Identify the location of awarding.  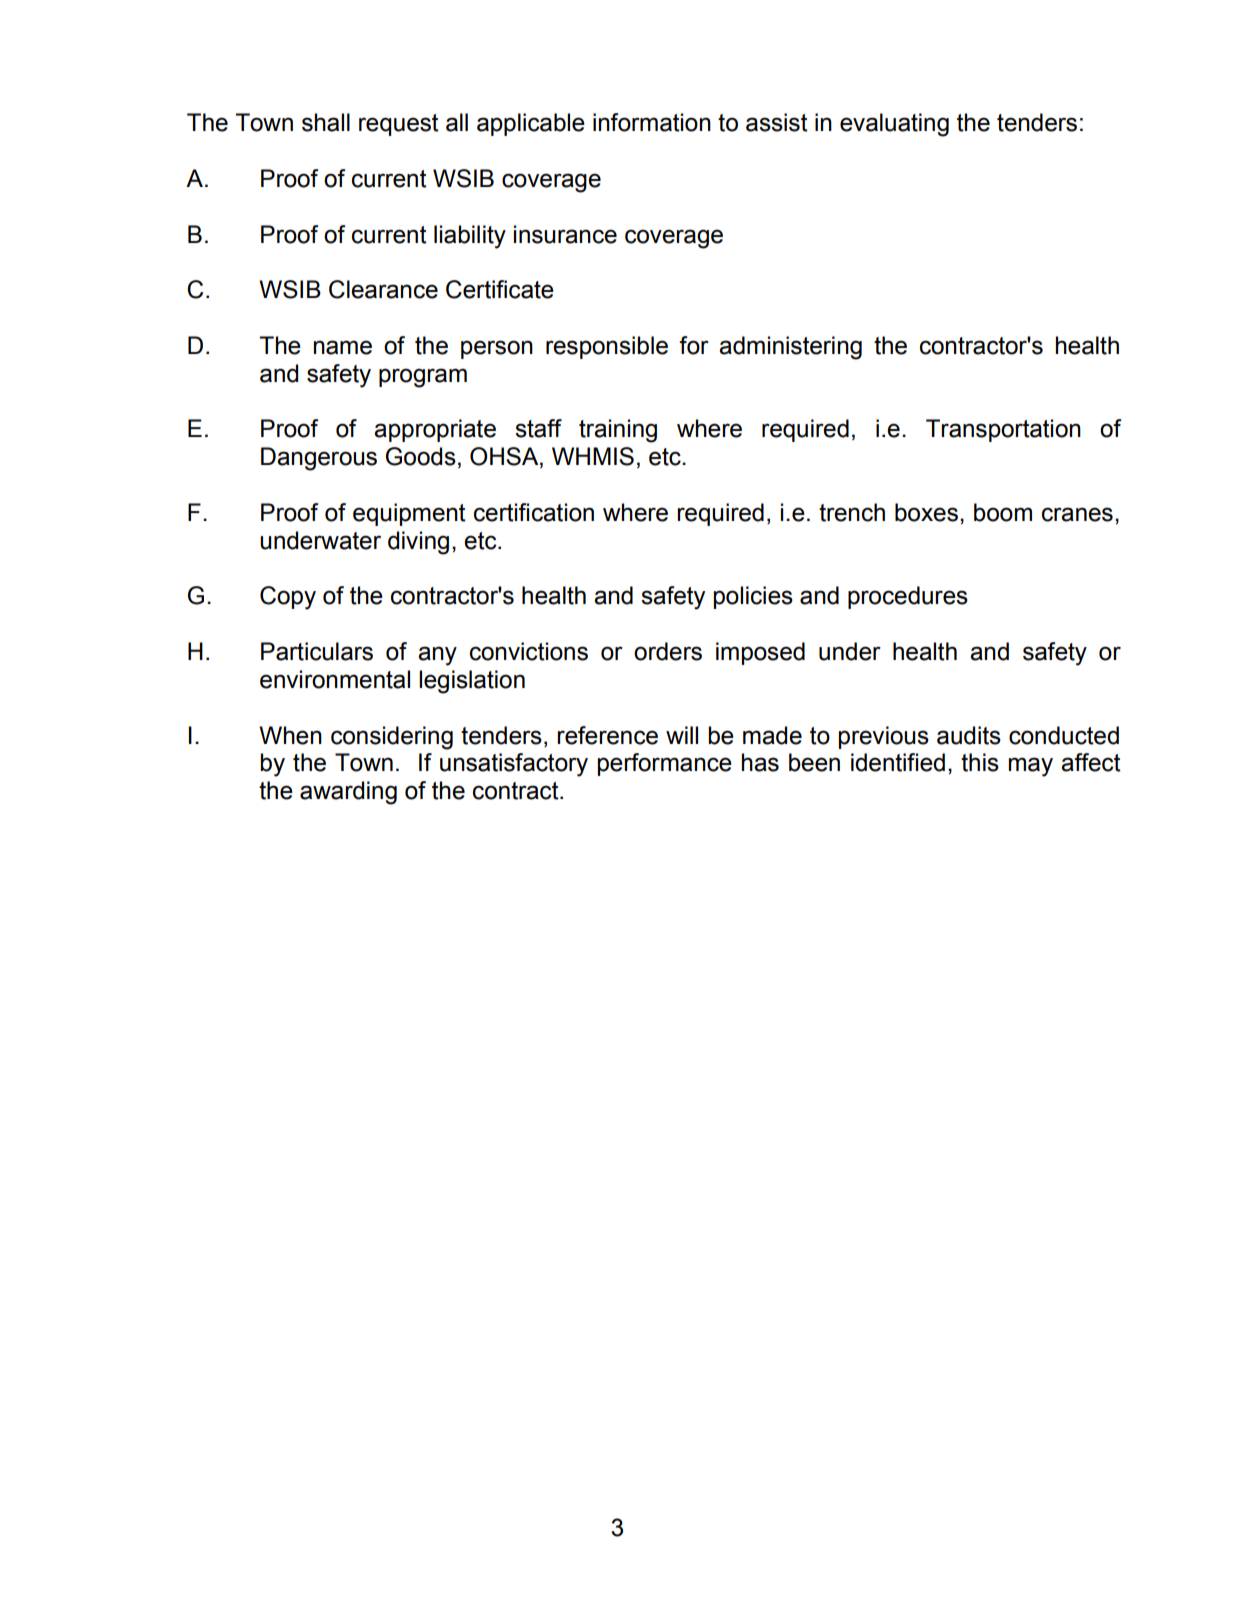
(348, 793).
